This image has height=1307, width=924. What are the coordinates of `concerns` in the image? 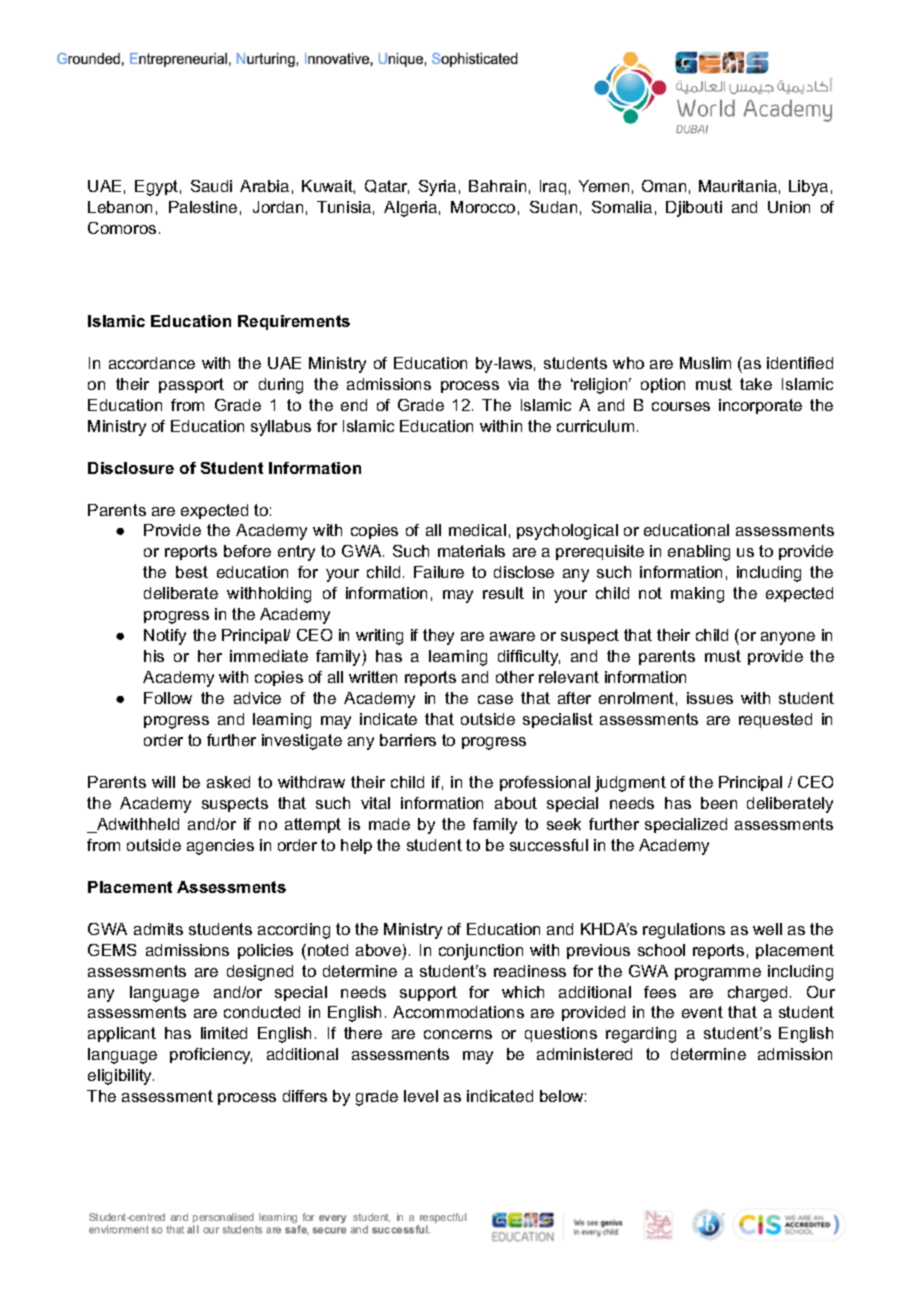 It's located at (458, 1034).
